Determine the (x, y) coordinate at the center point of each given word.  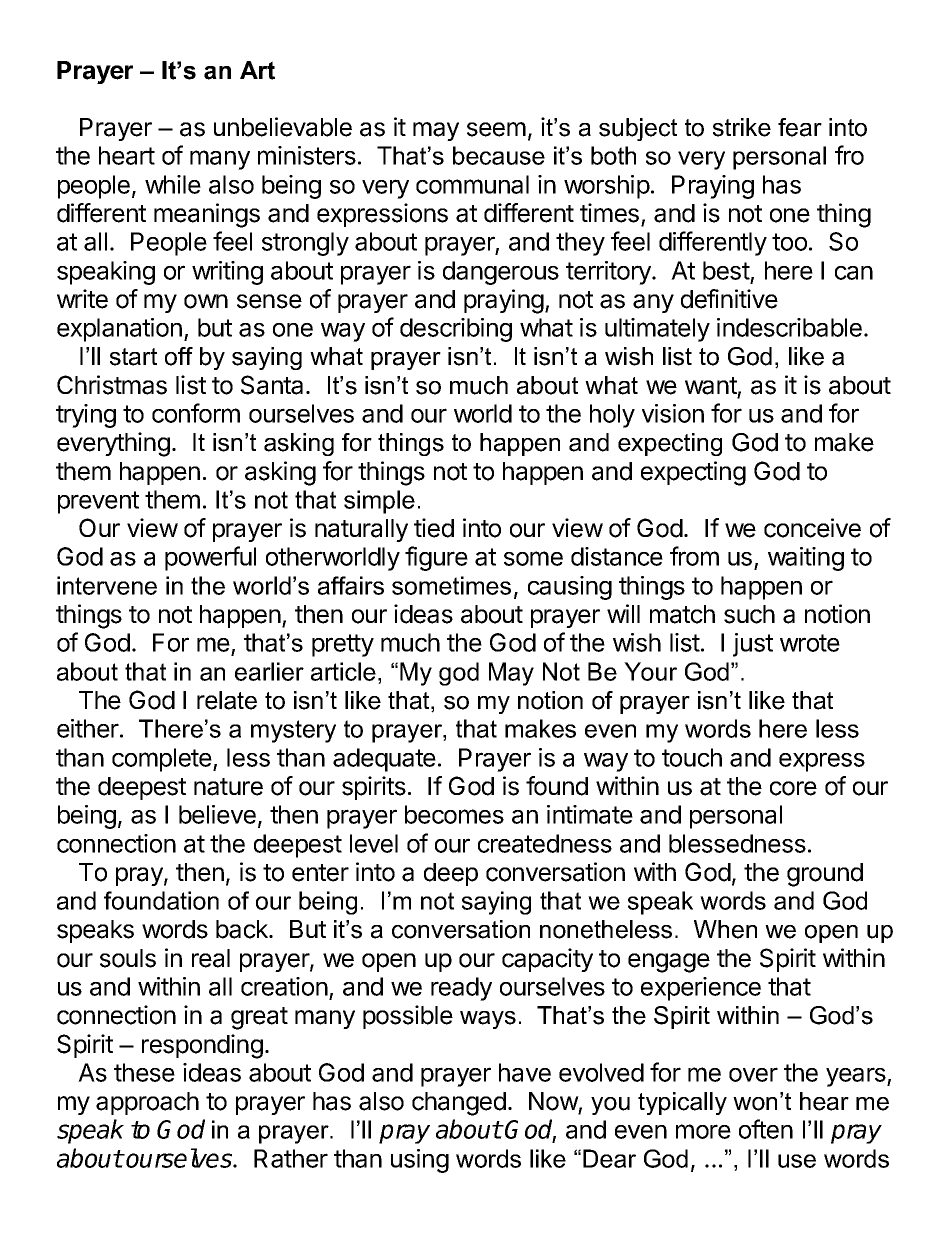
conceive (812, 528)
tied (434, 528)
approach (147, 1103)
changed (459, 1104)
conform (196, 413)
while (173, 184)
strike (742, 127)
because (499, 155)
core (793, 788)
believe (217, 814)
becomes (454, 814)
